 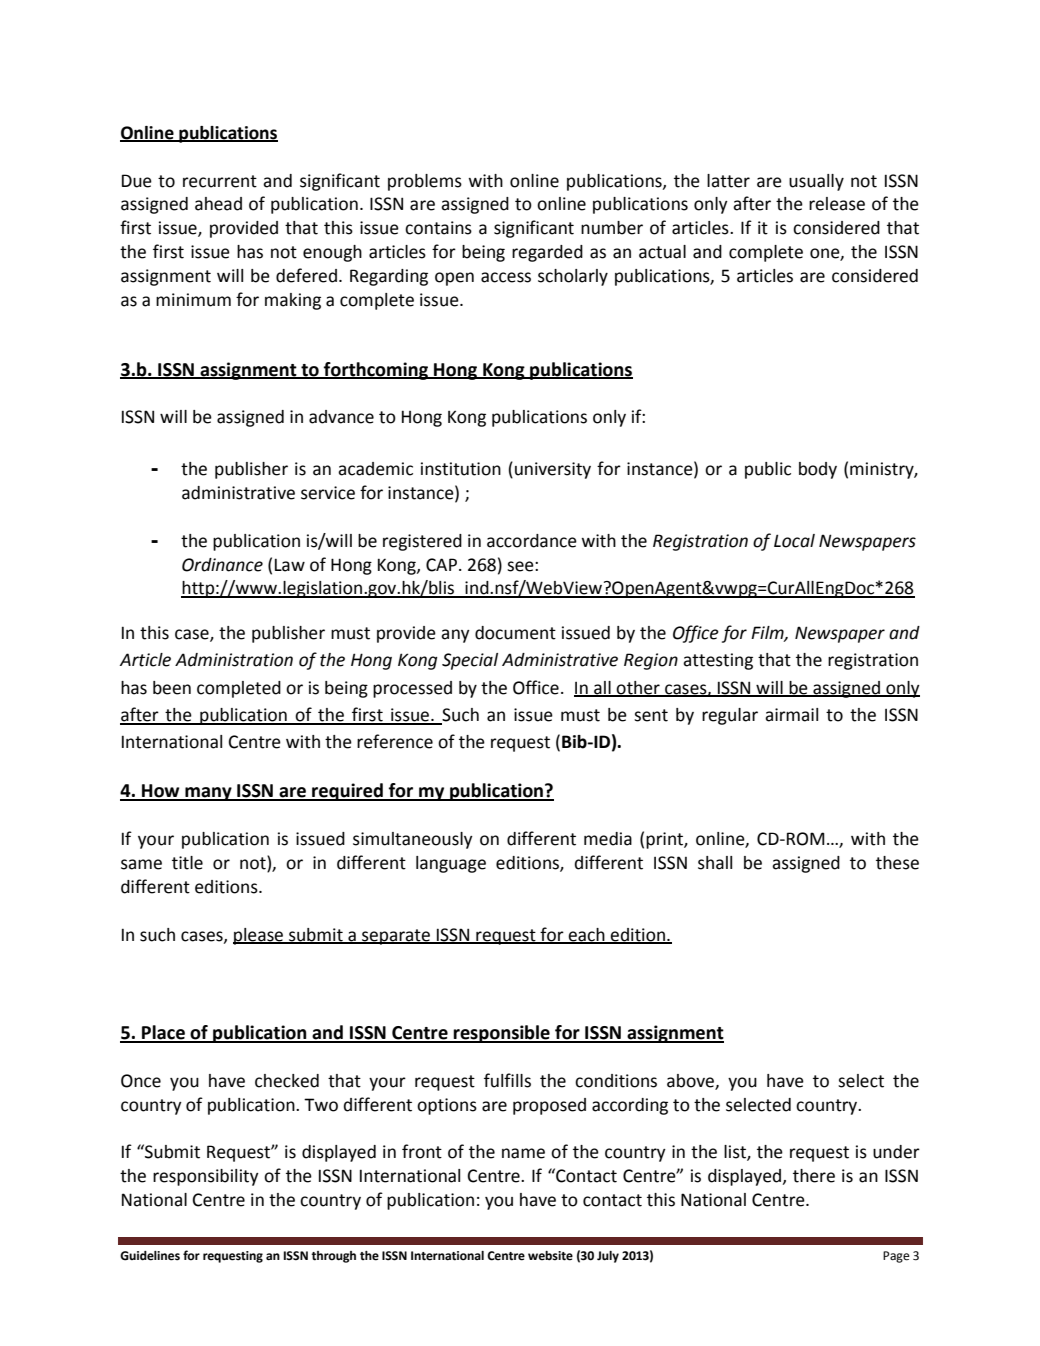 What do you see at coordinates (547, 253) in the screenshot?
I see `regarded` at bounding box center [547, 253].
